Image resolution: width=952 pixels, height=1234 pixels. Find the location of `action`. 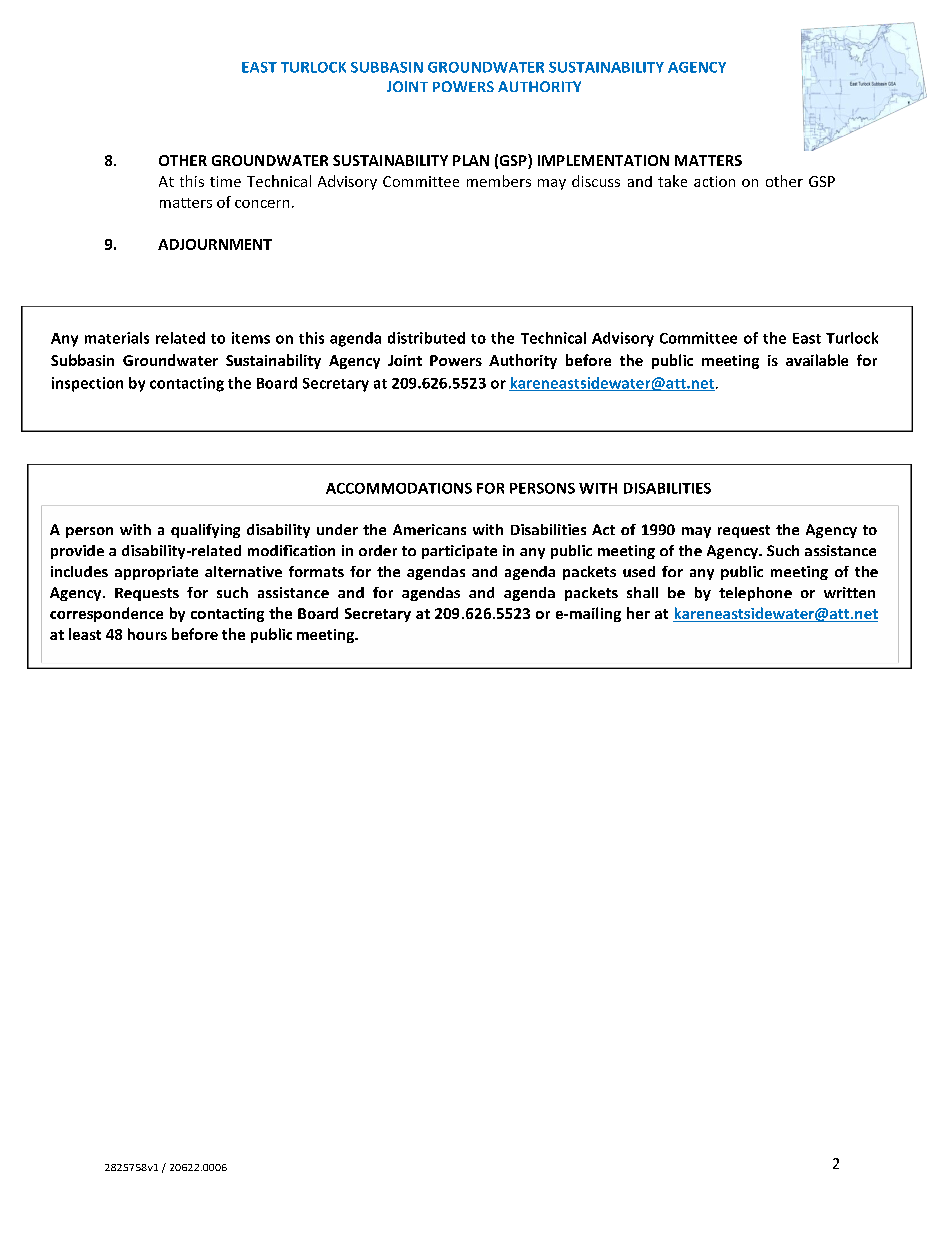

action is located at coordinates (714, 181).
